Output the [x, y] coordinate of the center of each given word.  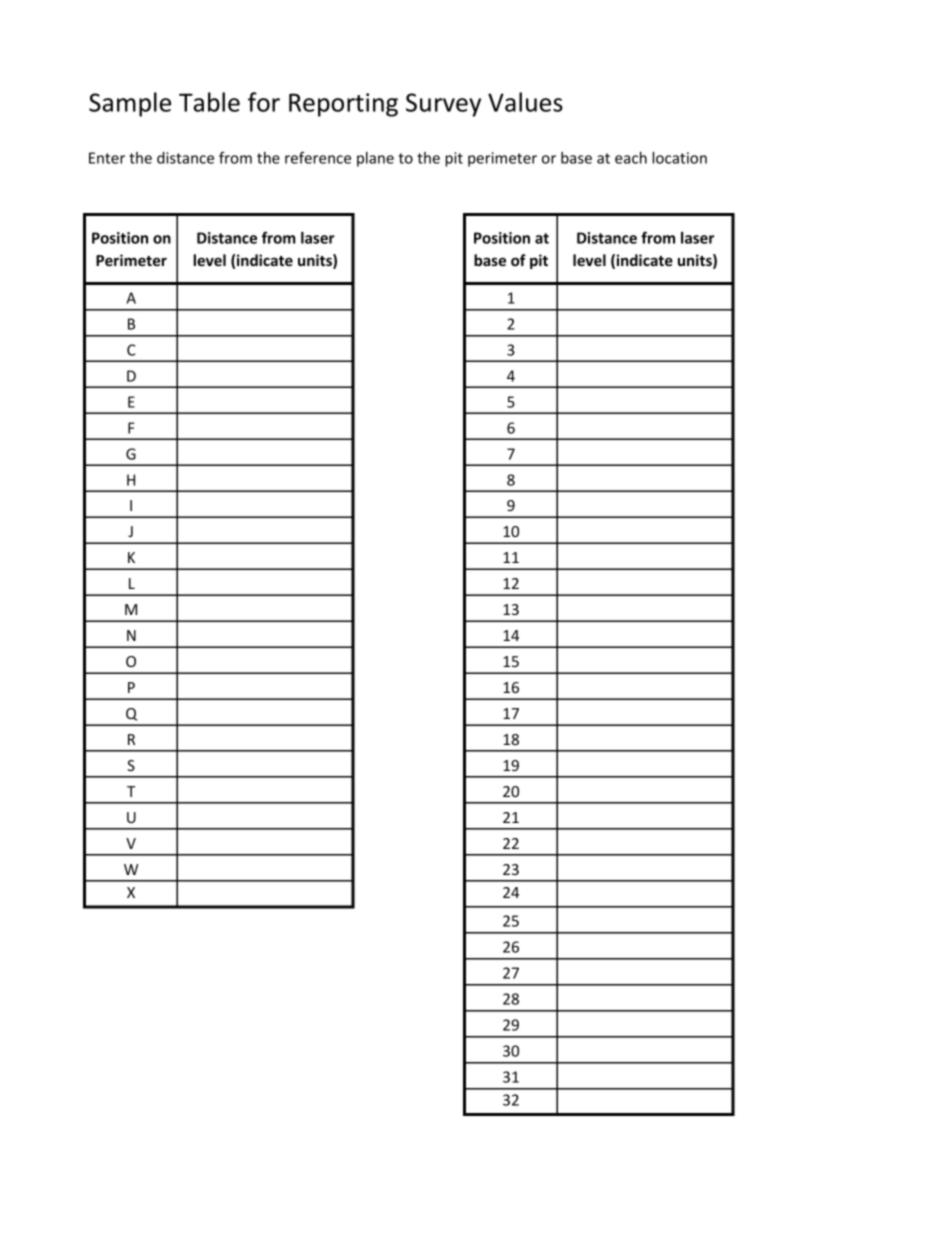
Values [525, 102]
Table [209, 102]
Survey [443, 105]
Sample [130, 104]
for [264, 102]
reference [318, 157]
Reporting [343, 105]
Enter [107, 158]
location [679, 158]
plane [375, 159]
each [631, 158]
